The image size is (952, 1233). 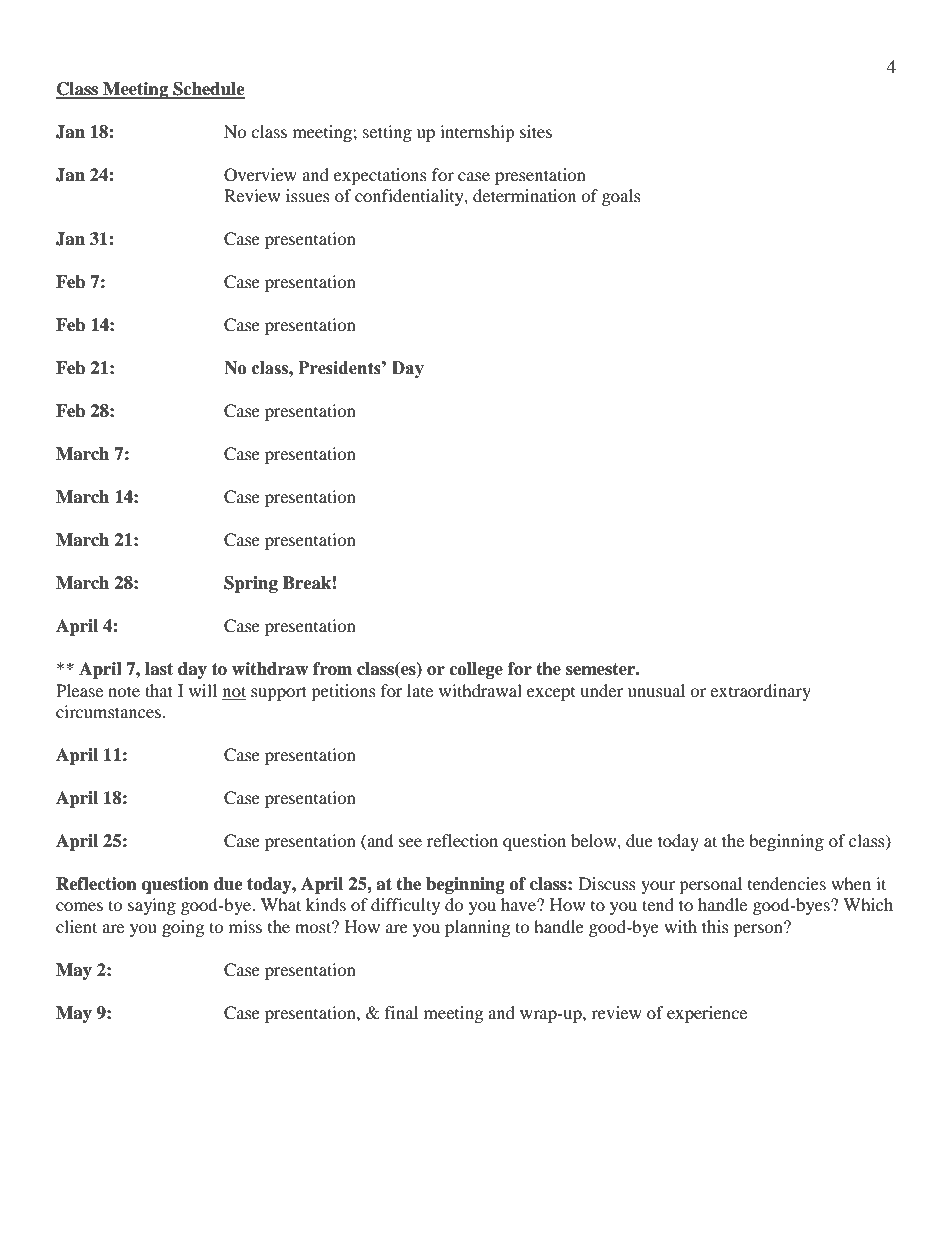 I want to click on Spring, so click(x=251, y=584).
